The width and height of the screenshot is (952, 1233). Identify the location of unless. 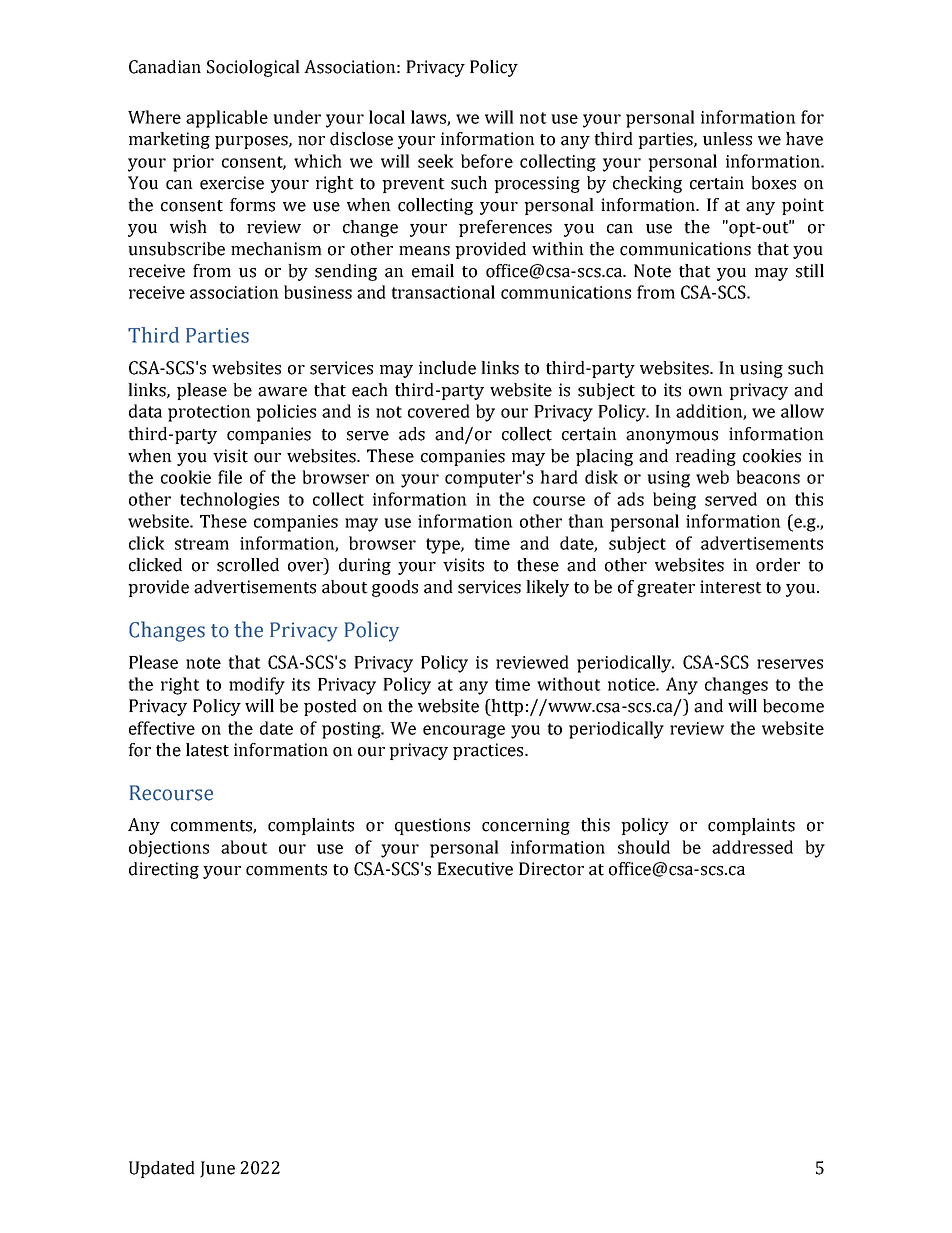
(727, 139).
